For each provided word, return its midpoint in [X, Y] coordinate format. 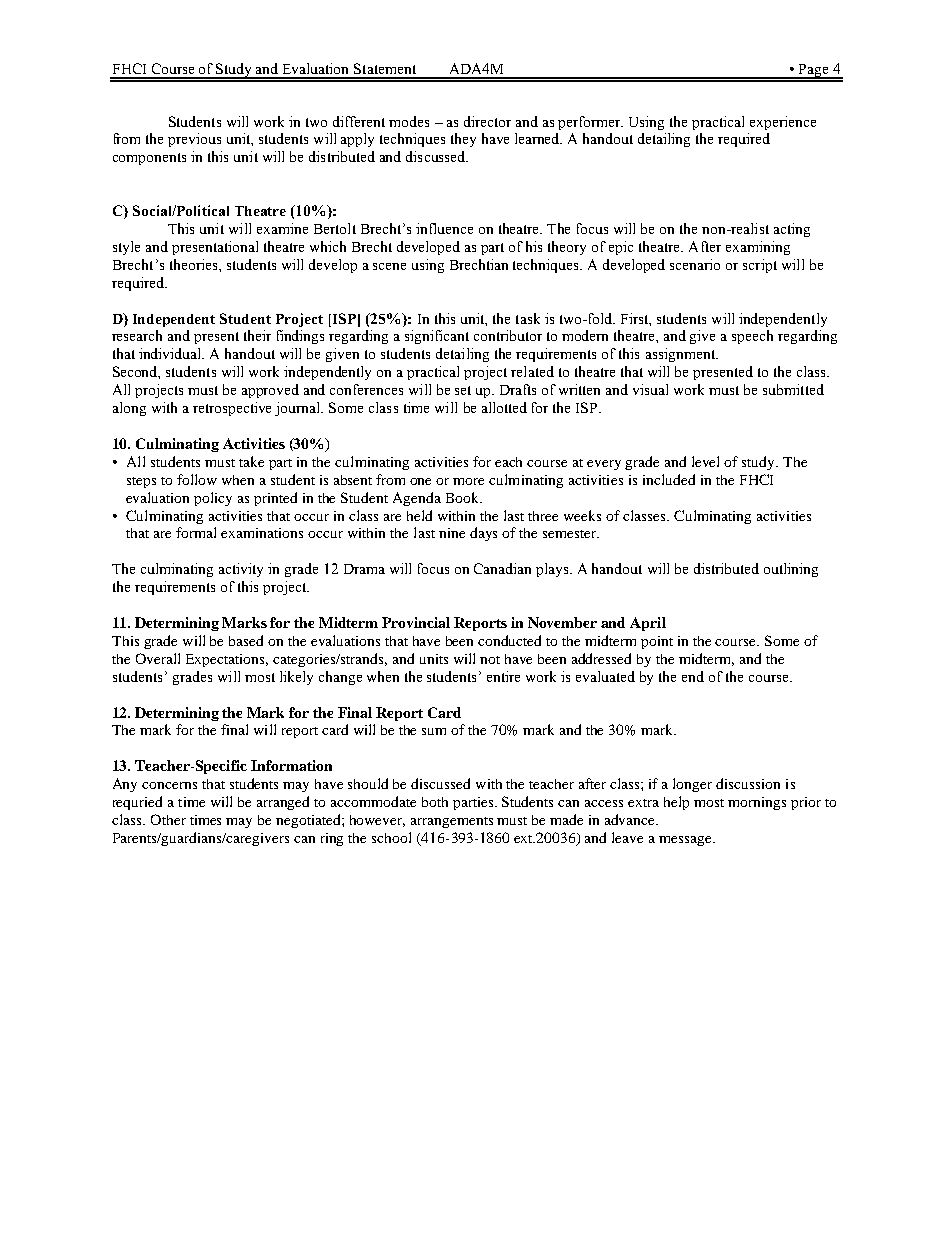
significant [437, 337]
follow [197, 479]
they [463, 140]
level [705, 461]
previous [194, 140]
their [257, 335]
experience [783, 123]
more [468, 481]
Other [168, 819]
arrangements [452, 822]
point [657, 642]
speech [752, 337]
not [490, 660]
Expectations [227, 660]
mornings [757, 803]
